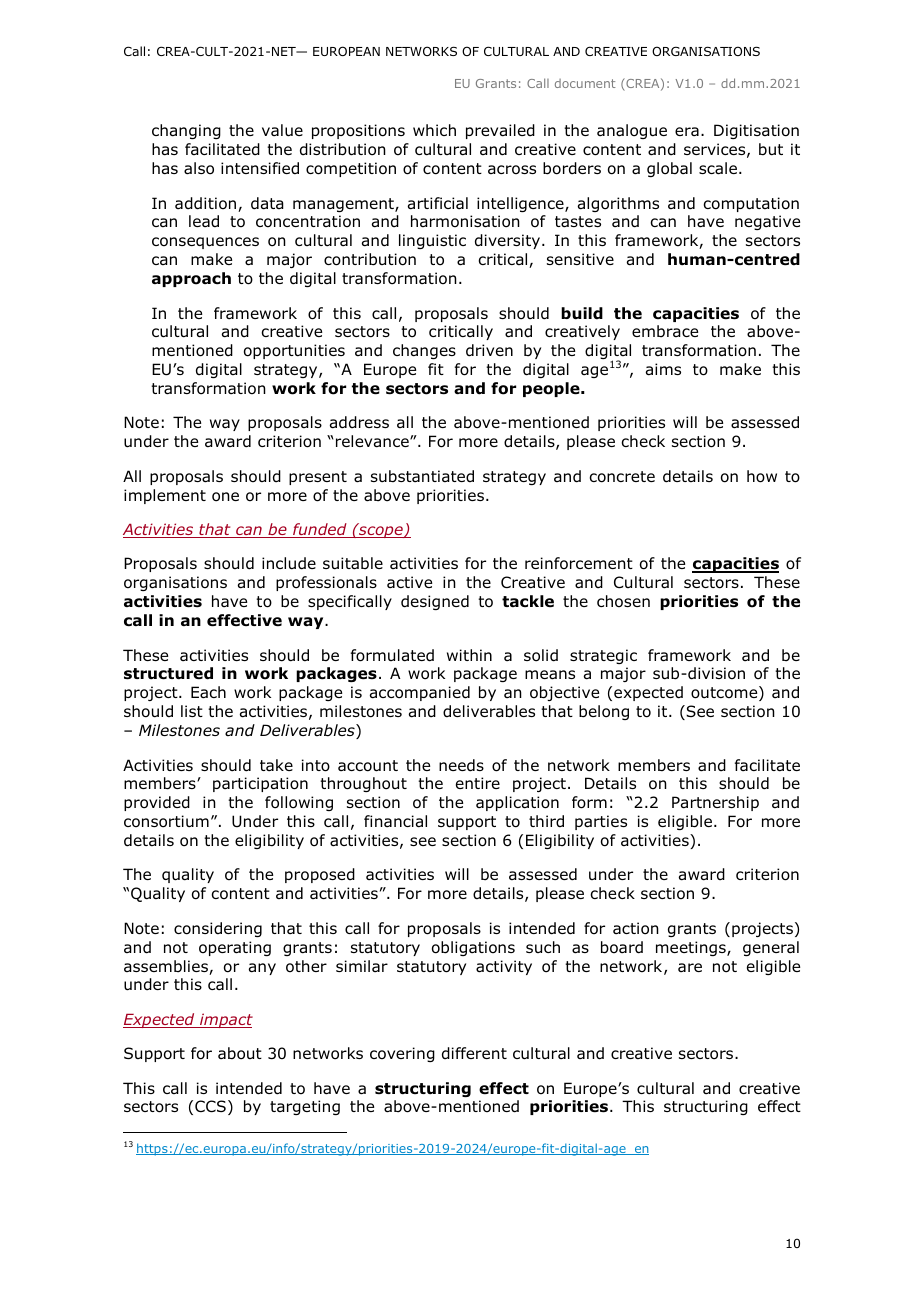  I want to click on which, so click(434, 130).
